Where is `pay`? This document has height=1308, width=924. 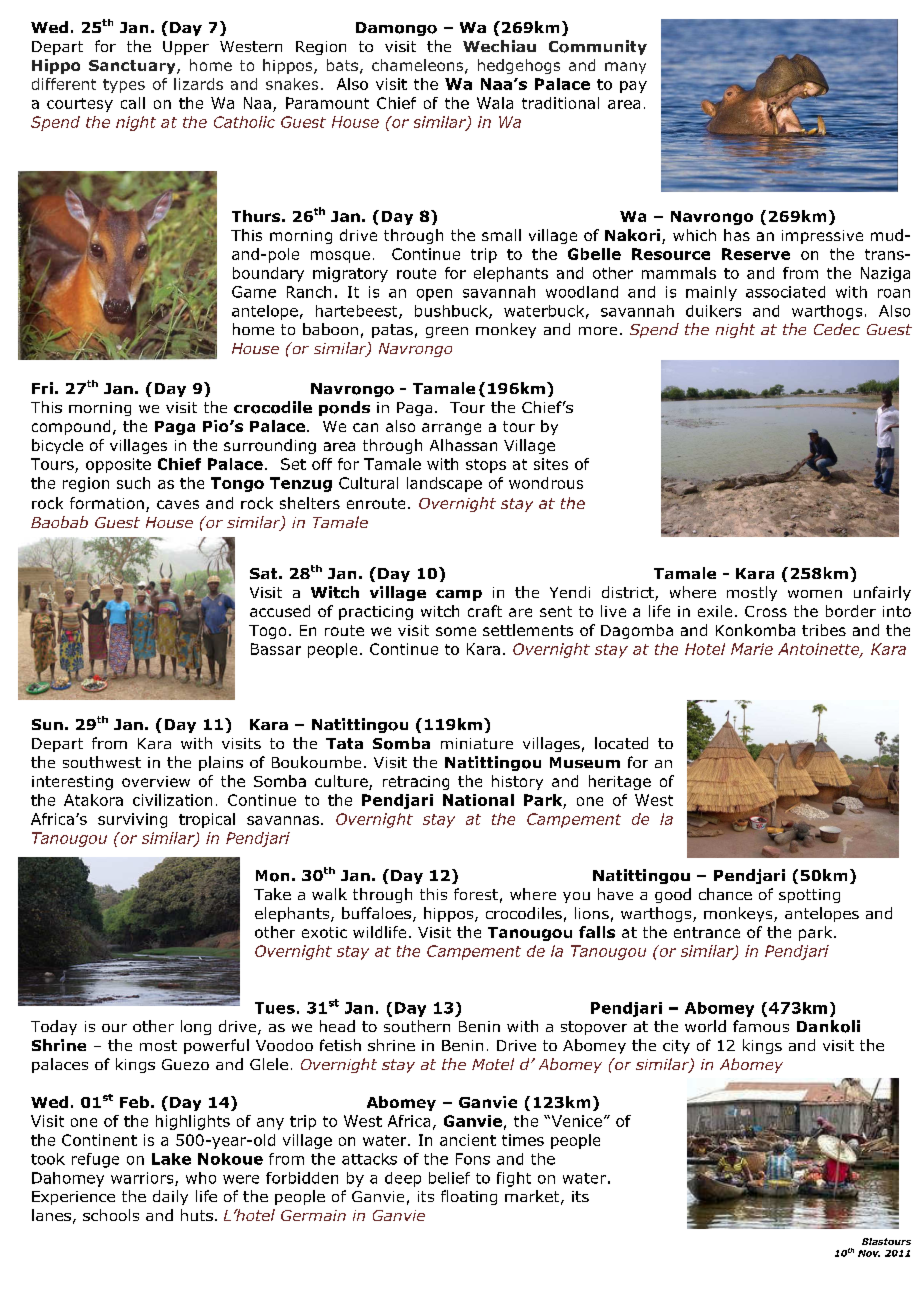 pay is located at coordinates (633, 87).
